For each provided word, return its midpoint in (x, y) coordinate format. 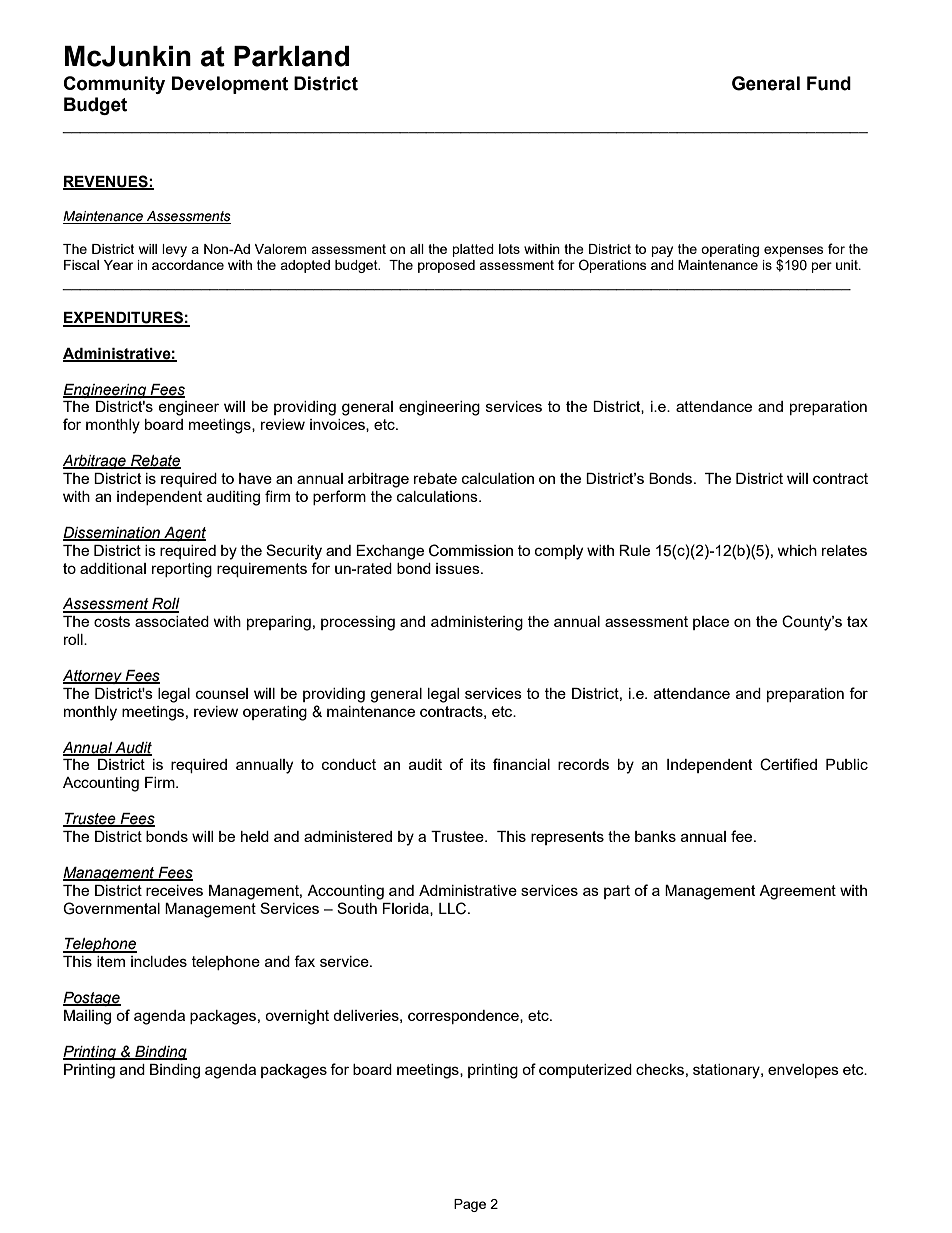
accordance (188, 265)
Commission (471, 550)
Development (230, 85)
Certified (788, 764)
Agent (184, 534)
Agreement (797, 892)
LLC (454, 908)
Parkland (291, 56)
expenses (794, 251)
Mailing (87, 1017)
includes (159, 961)
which (797, 550)
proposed (446, 266)
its (478, 764)
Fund (829, 83)
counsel (222, 693)
